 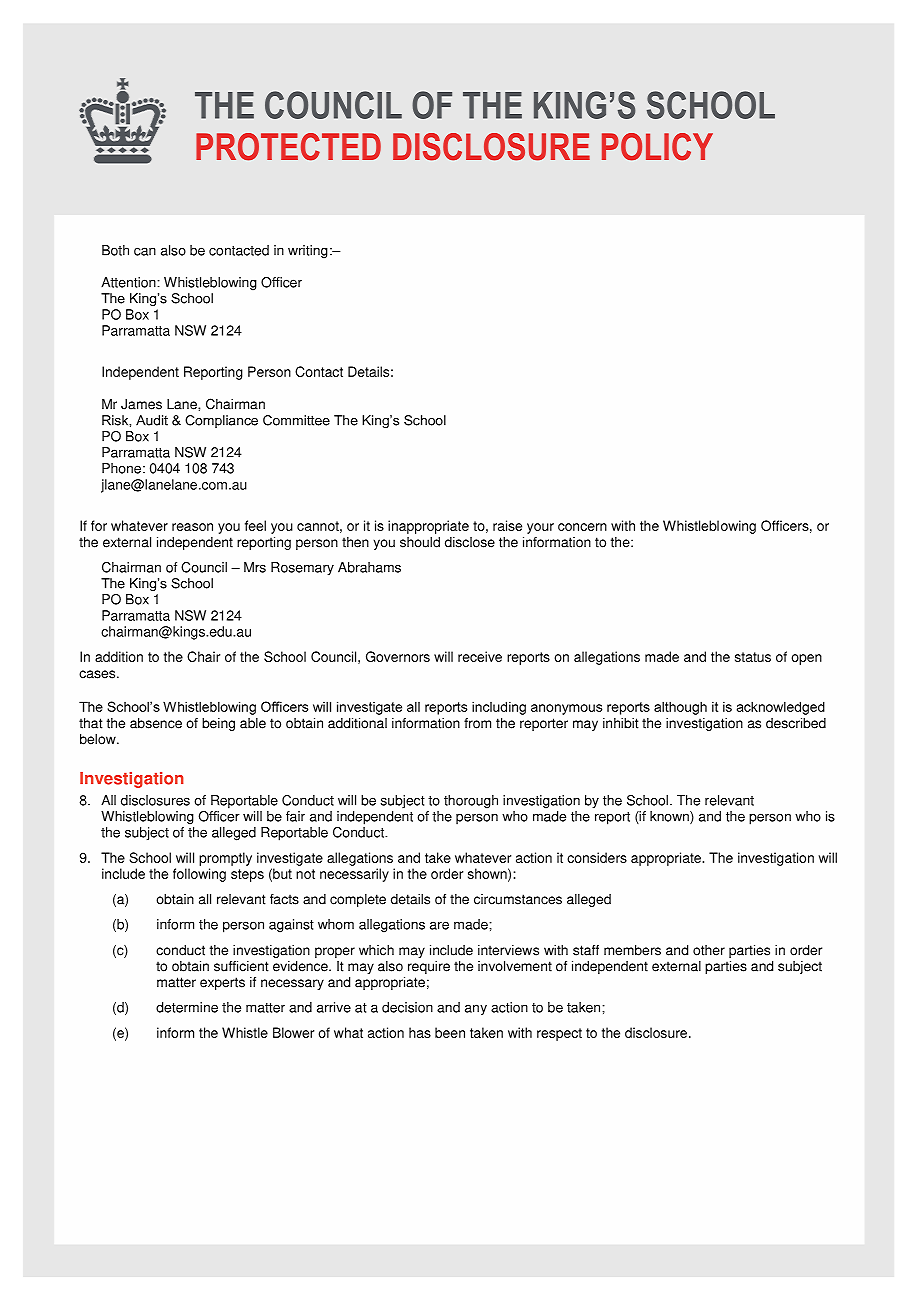 What do you see at coordinates (288, 147) in the screenshot?
I see `PROTECTED` at bounding box center [288, 147].
